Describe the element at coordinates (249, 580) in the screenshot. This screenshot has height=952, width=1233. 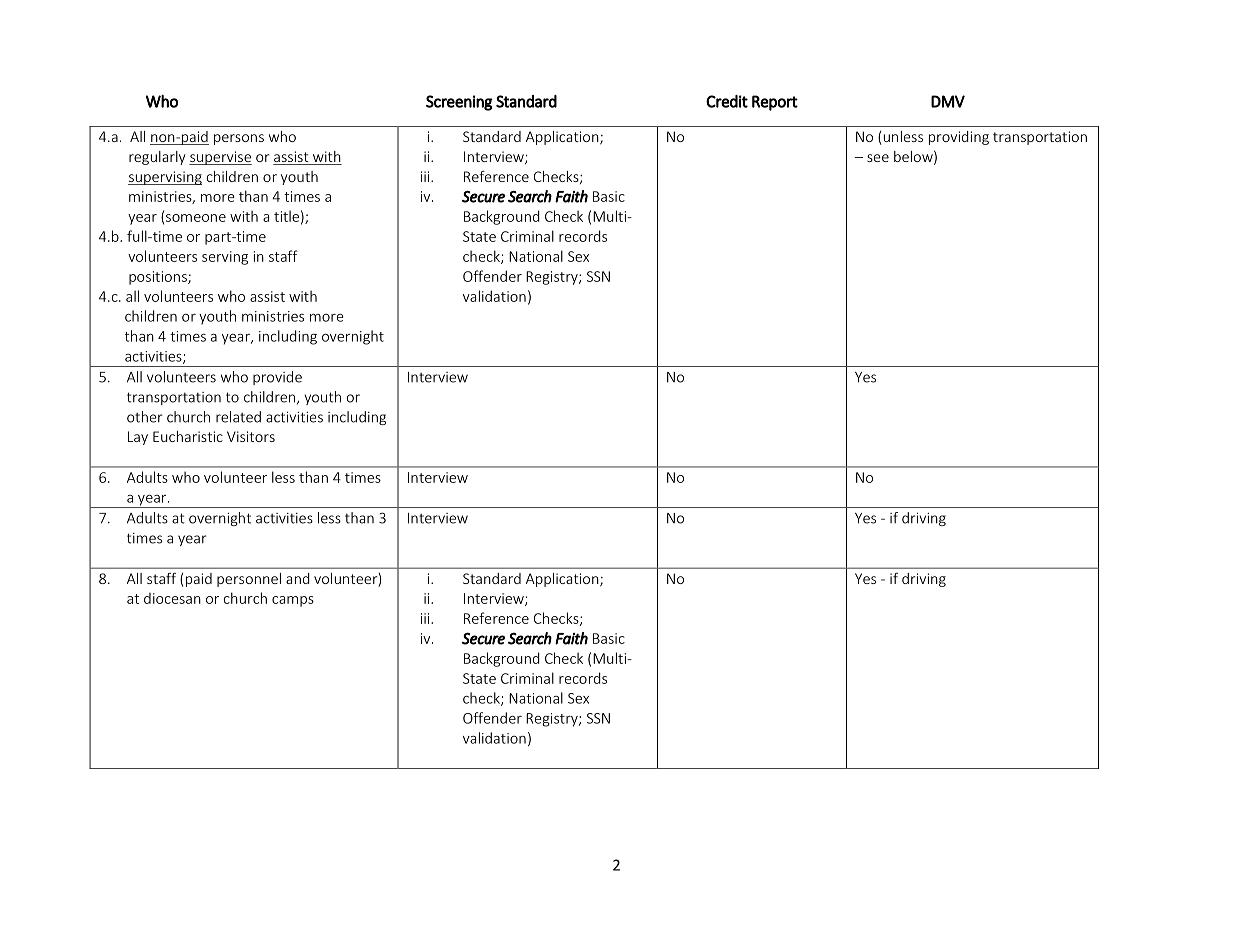
I see `personnel` at that location.
